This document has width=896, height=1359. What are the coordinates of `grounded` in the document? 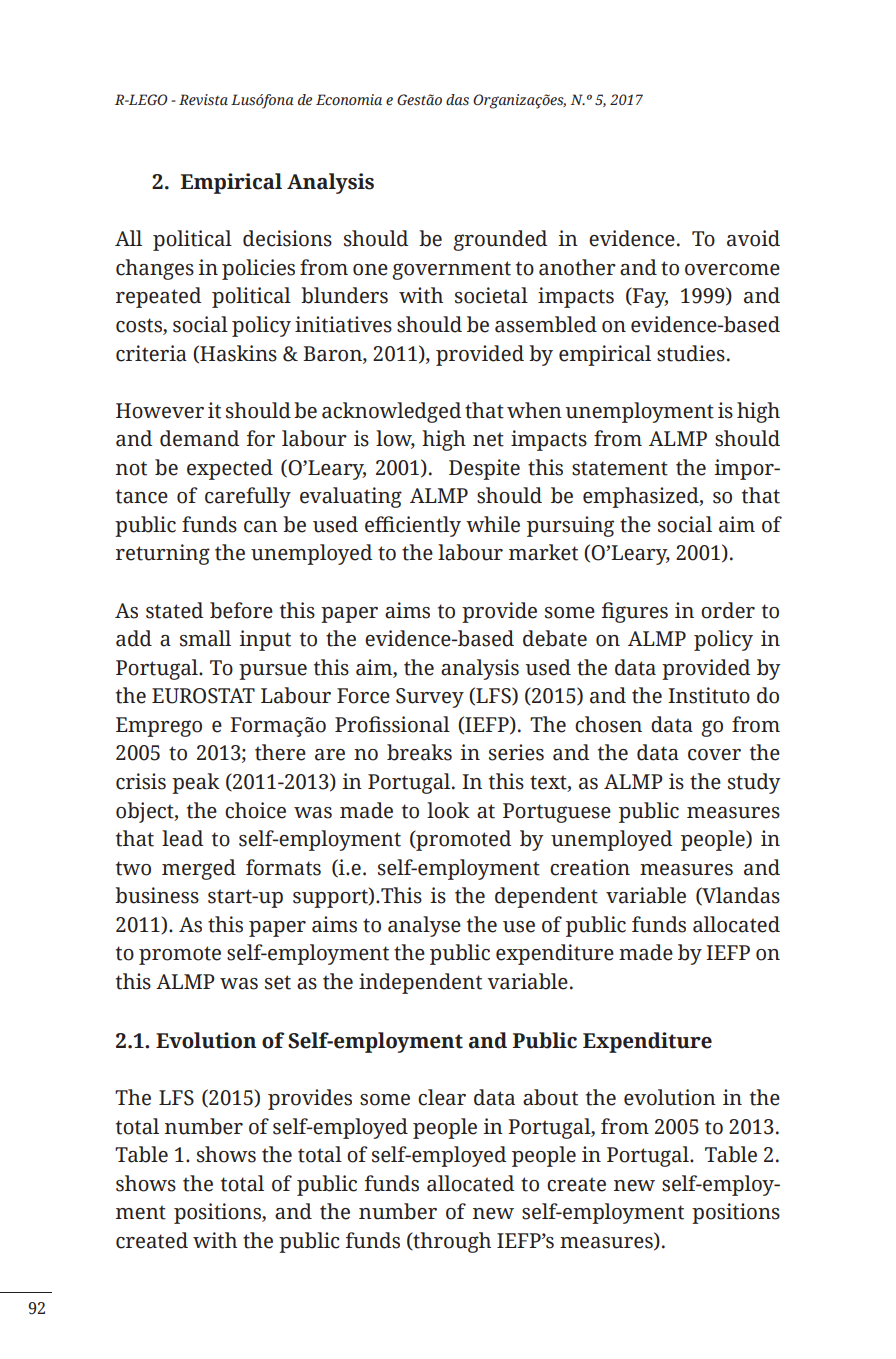 It's located at (500, 240).
